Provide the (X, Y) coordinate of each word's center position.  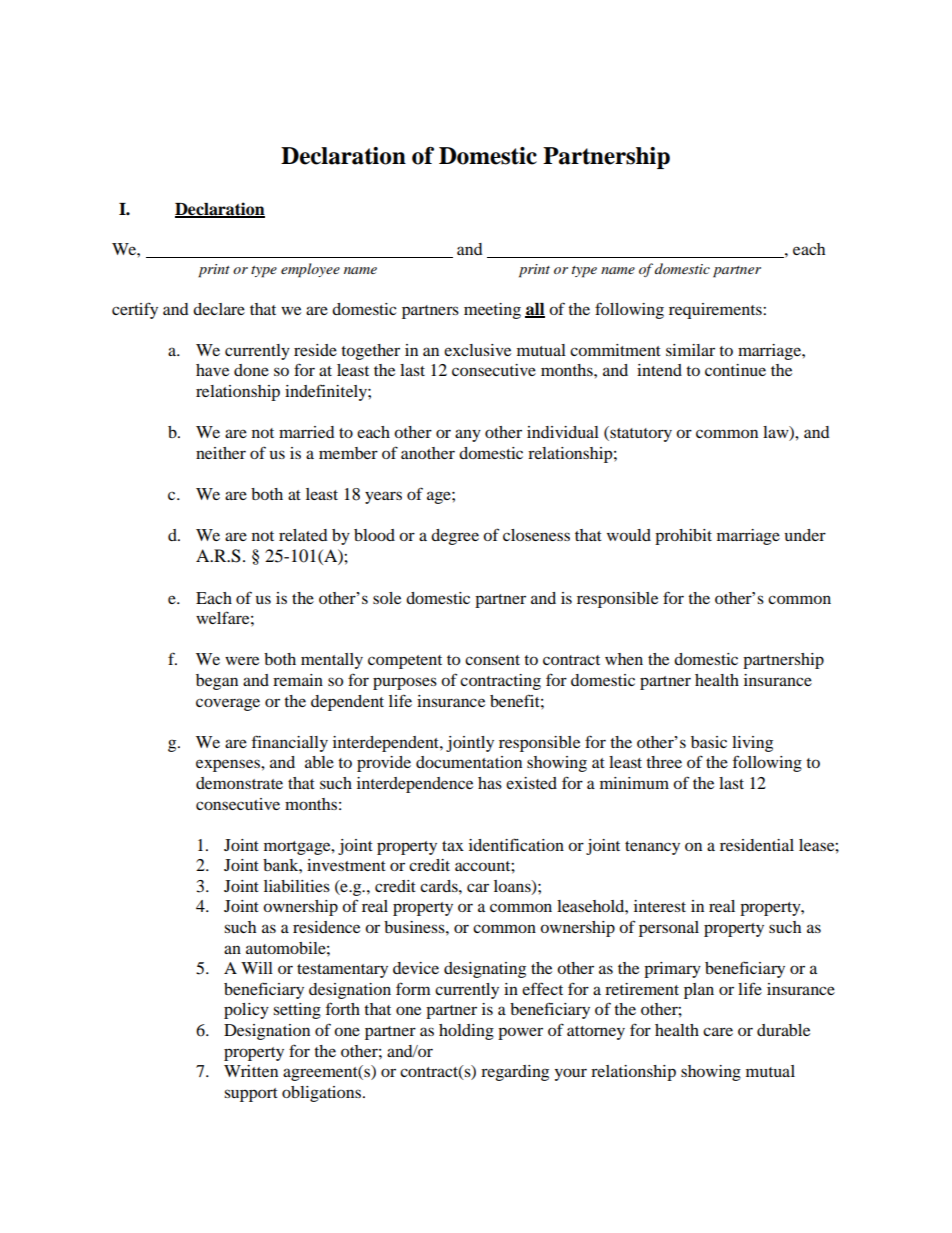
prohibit (683, 537)
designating (485, 970)
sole (387, 598)
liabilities (297, 886)
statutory (640, 434)
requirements (716, 311)
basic (709, 742)
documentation (469, 762)
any (468, 435)
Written (251, 1071)
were (242, 660)
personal (669, 929)
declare (219, 309)
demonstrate (239, 783)
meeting (492, 311)
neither (221, 453)
